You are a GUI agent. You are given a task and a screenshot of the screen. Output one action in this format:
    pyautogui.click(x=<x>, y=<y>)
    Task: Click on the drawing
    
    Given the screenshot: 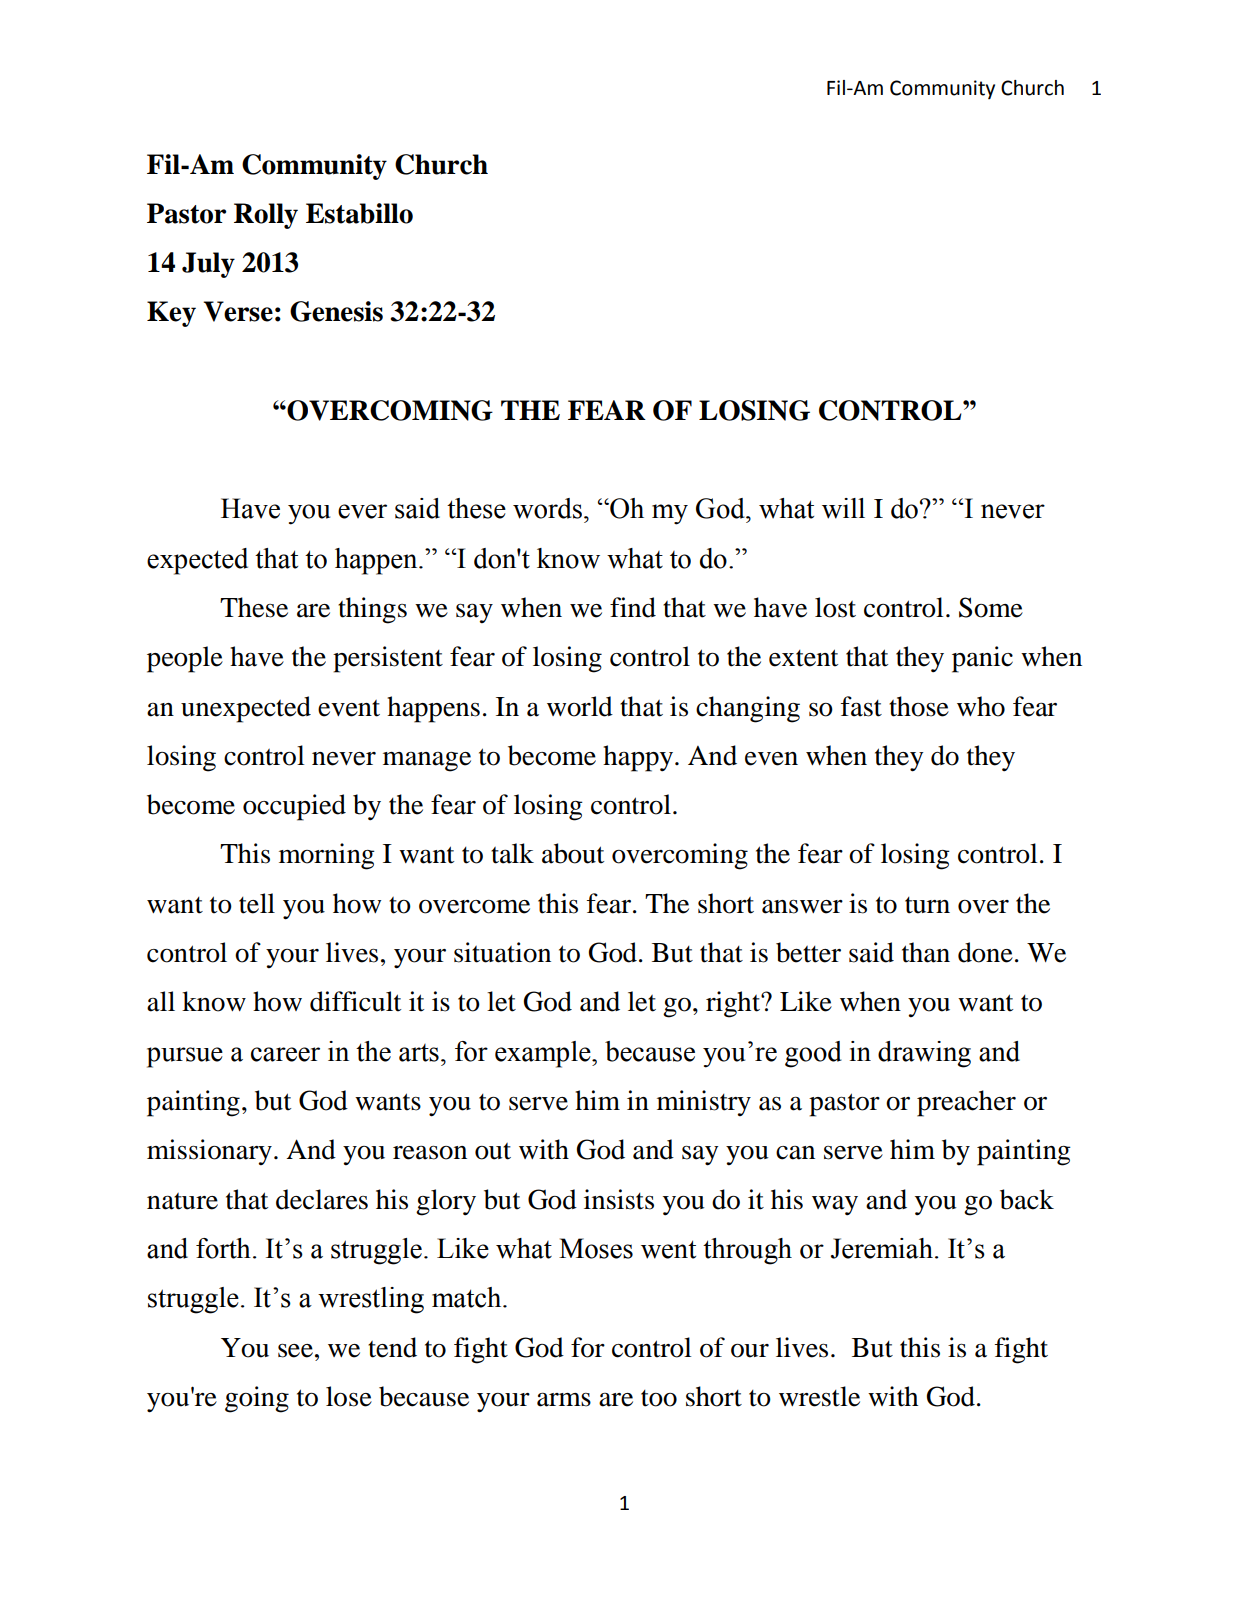 What is the action you would take?
    pyautogui.click(x=924, y=1054)
